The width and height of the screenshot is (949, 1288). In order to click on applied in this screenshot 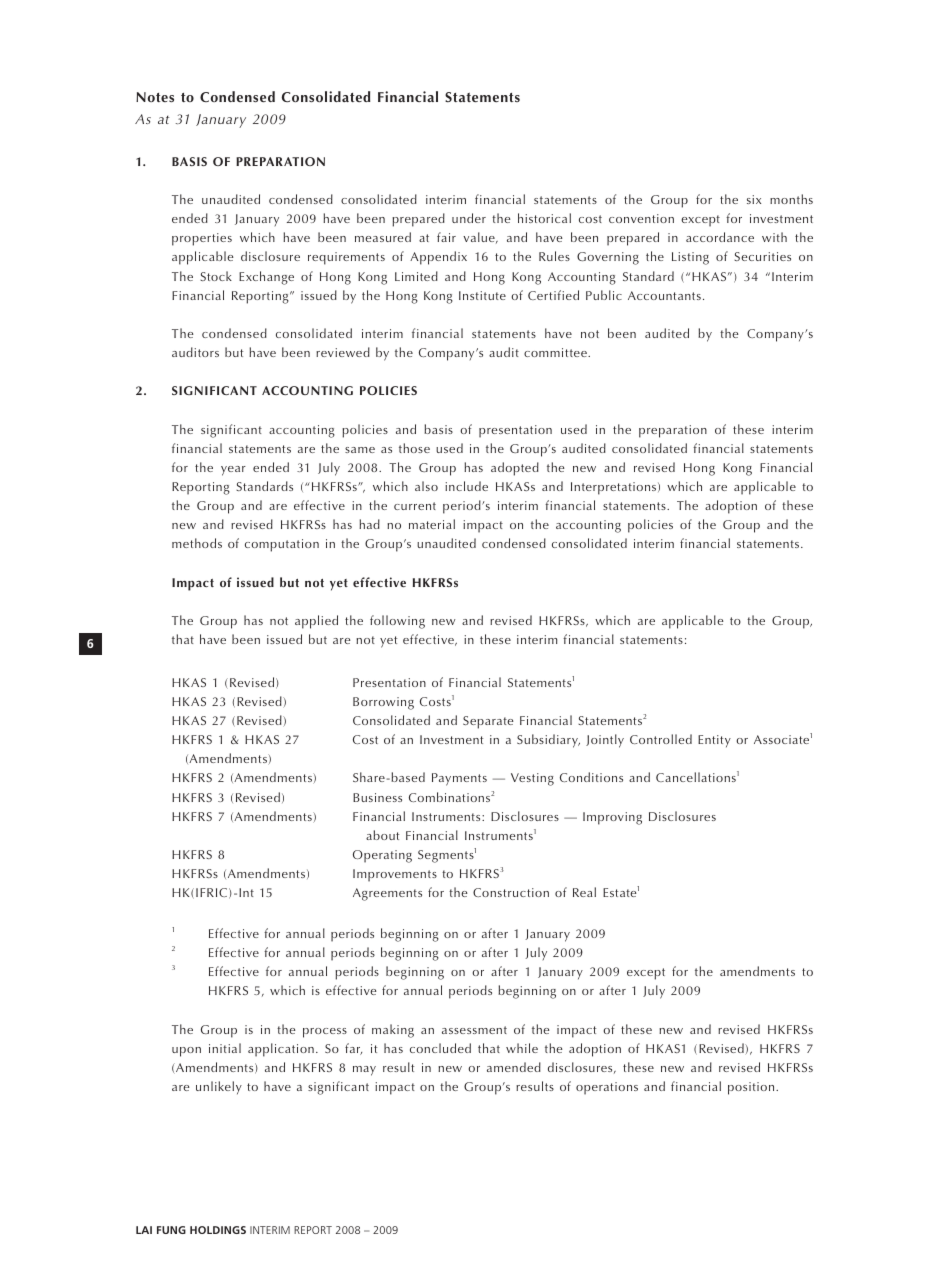, I will do `click(316, 622)`.
